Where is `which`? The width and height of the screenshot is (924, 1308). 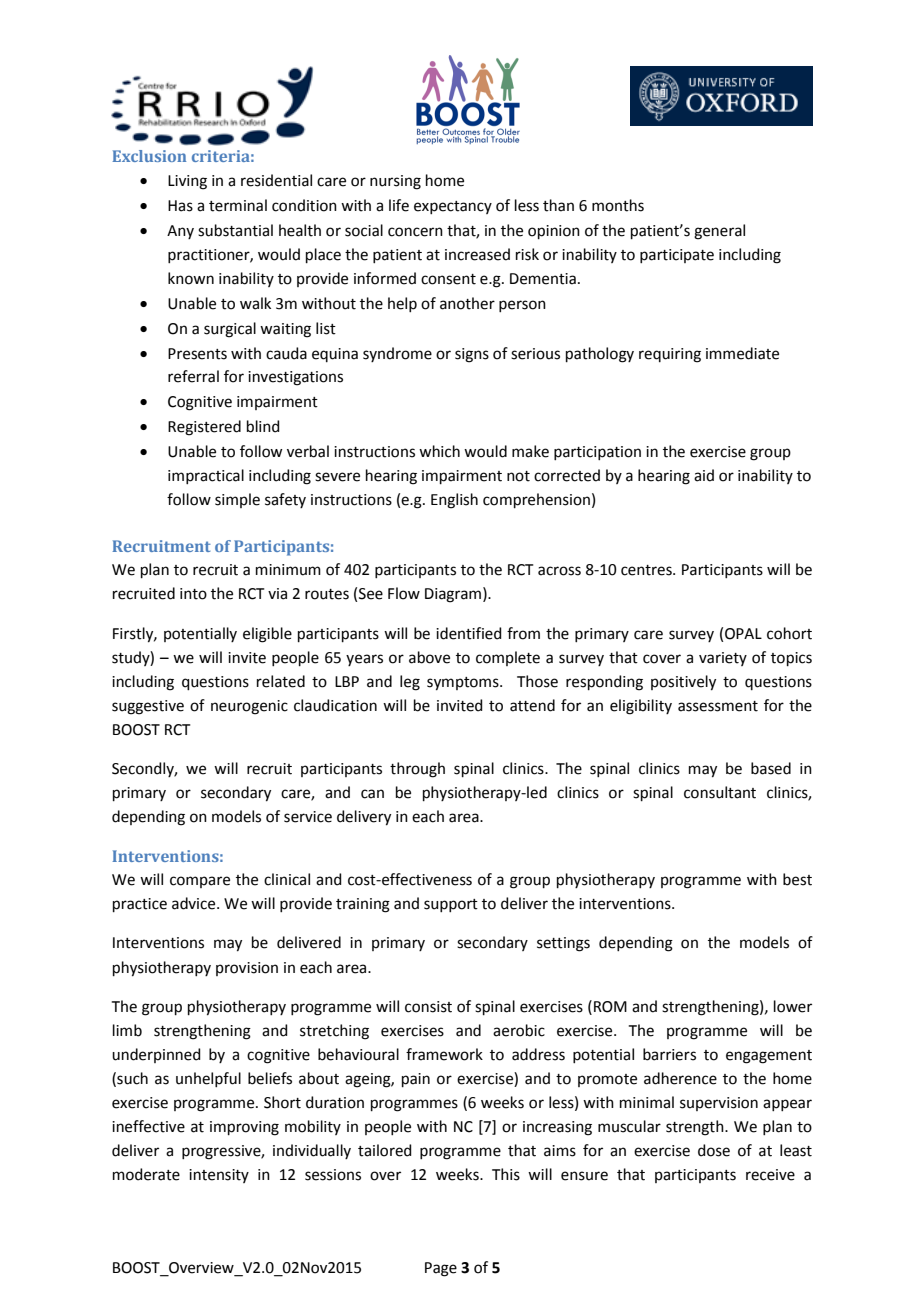 which is located at coordinates (439, 451).
